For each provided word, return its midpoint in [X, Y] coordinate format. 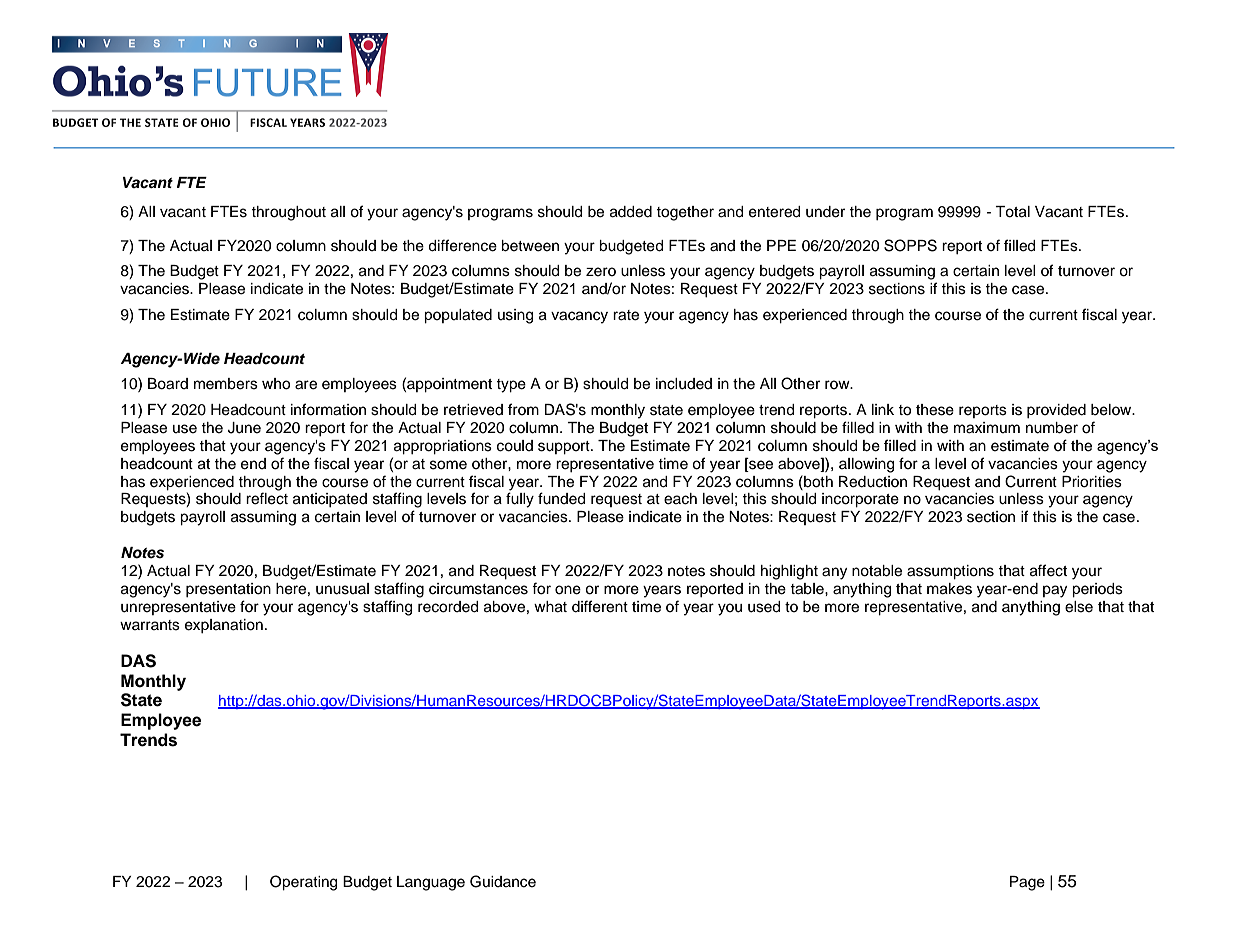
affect [1048, 570]
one [568, 590]
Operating [303, 883]
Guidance [503, 881]
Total [1012, 212]
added [631, 212]
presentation [228, 590]
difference [462, 245]
